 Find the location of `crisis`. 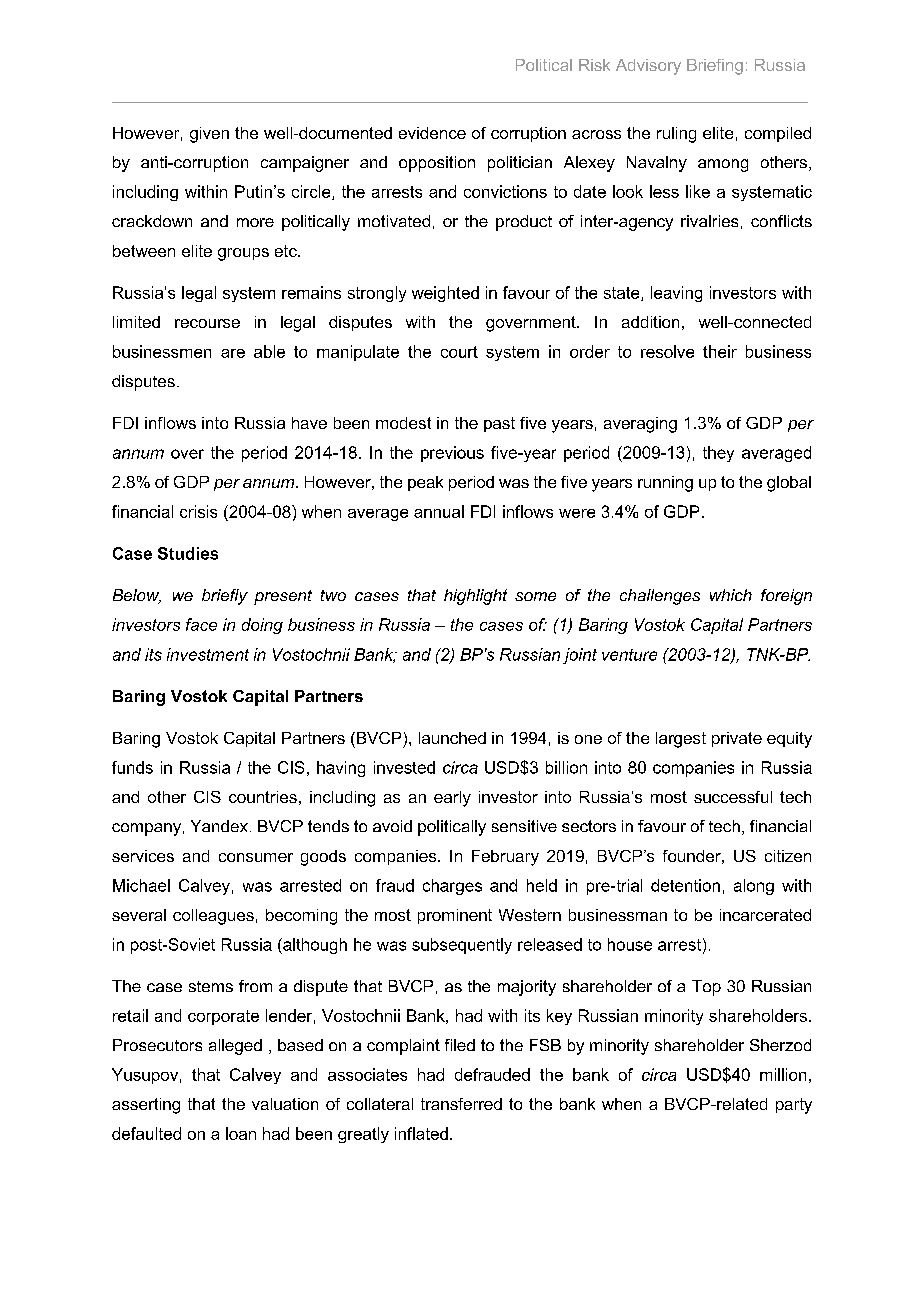

crisis is located at coordinates (198, 511).
